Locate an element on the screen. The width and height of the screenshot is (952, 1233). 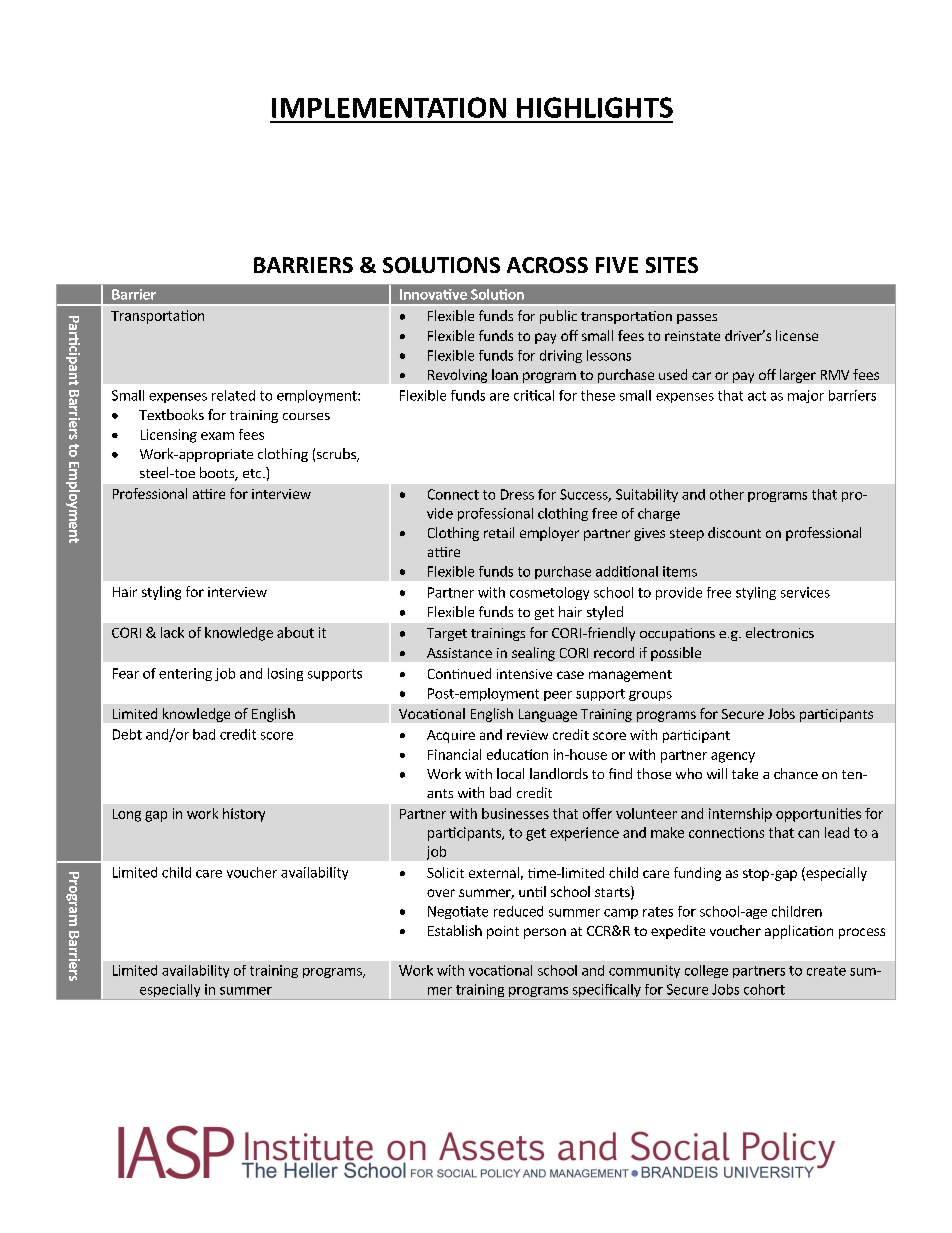
Establish is located at coordinates (455, 930).
